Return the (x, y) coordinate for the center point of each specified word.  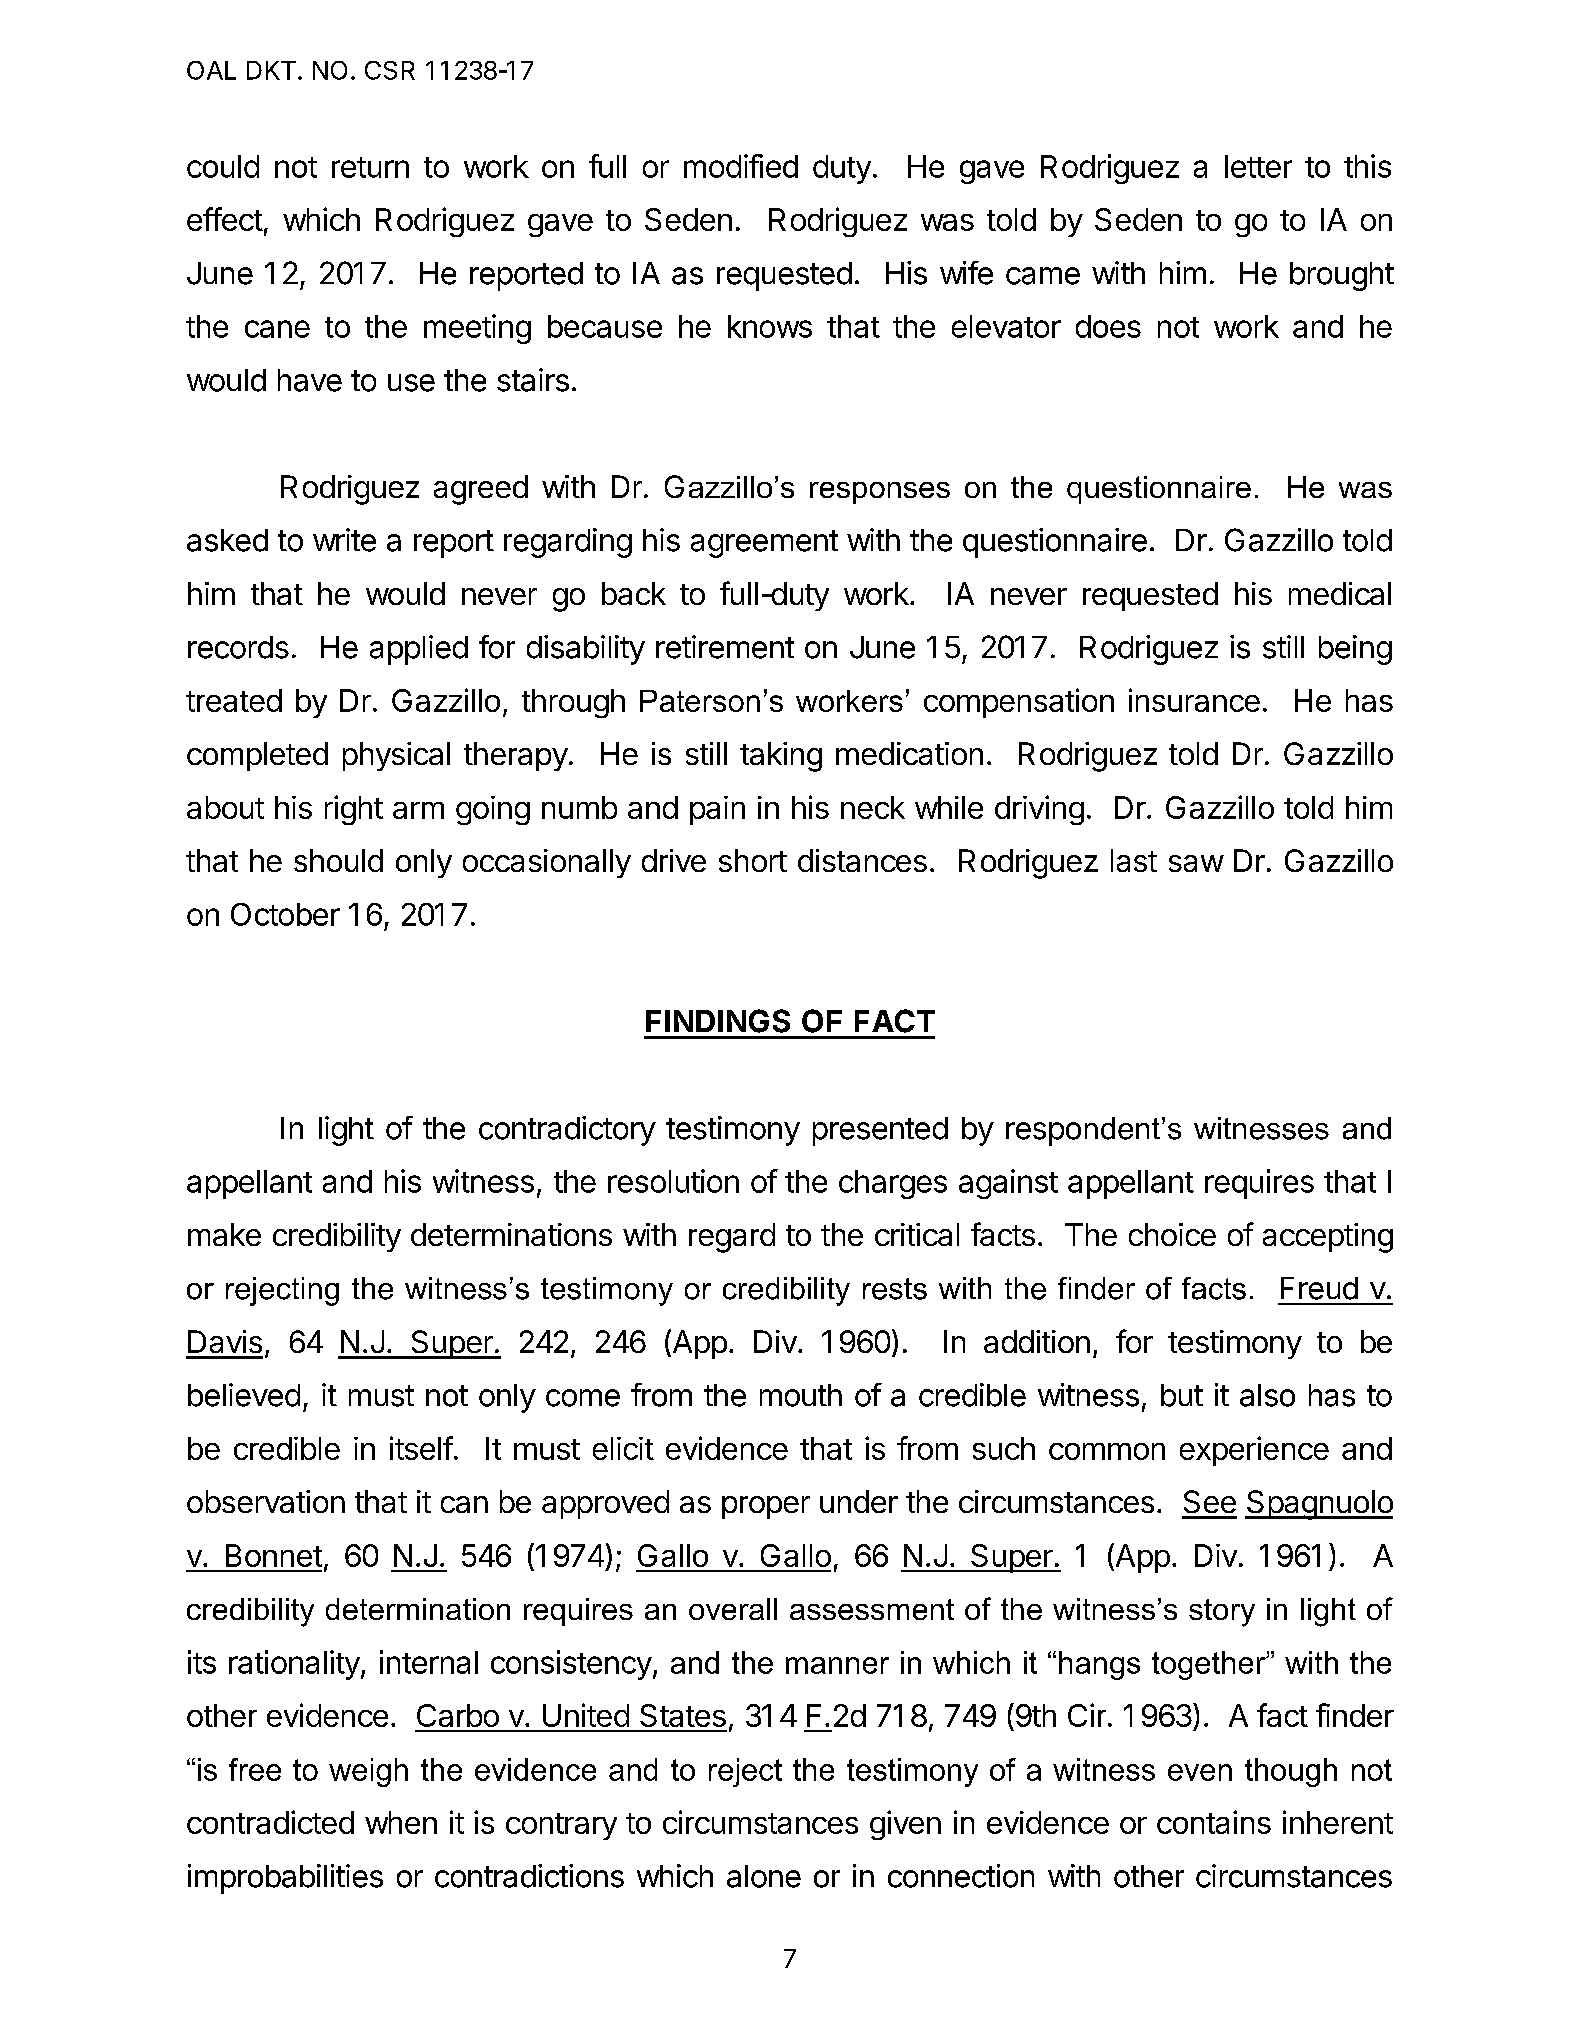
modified (741, 166)
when (401, 1822)
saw (1196, 863)
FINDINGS (718, 1021)
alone (764, 1876)
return (370, 167)
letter (1258, 166)
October (285, 914)
